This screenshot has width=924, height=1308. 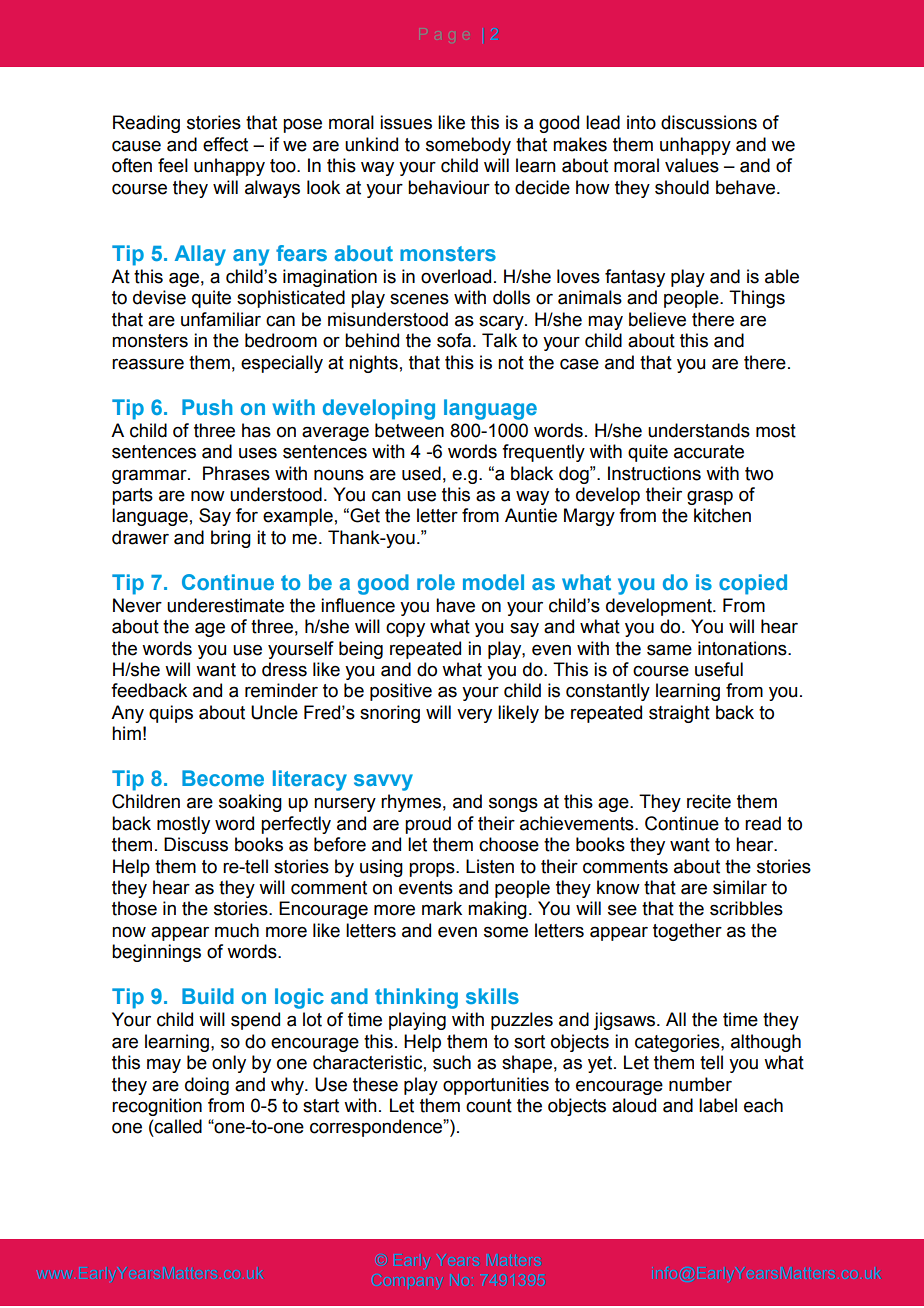 I want to click on props, so click(x=433, y=870).
